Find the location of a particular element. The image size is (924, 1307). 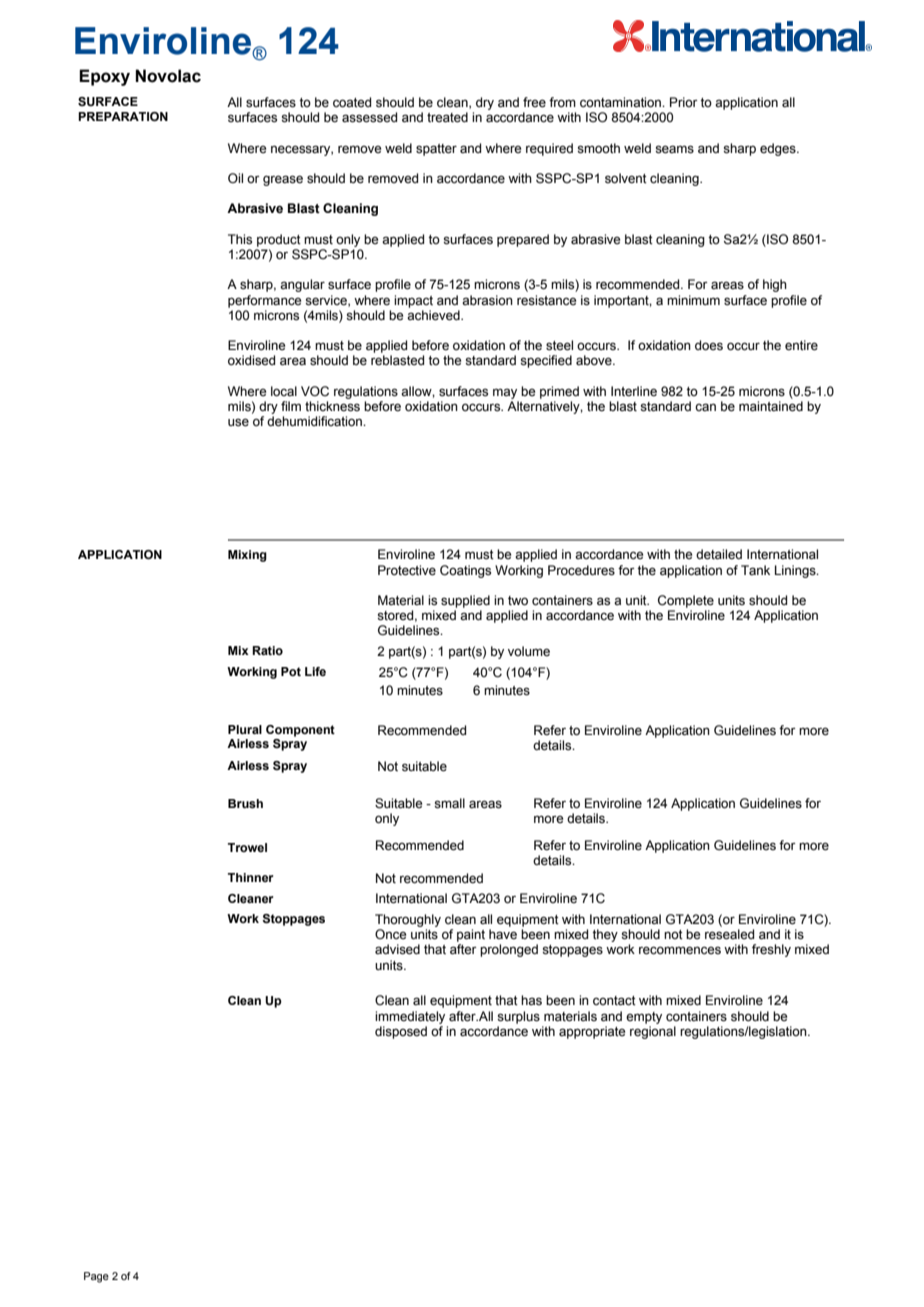

empty is located at coordinates (644, 1018).
